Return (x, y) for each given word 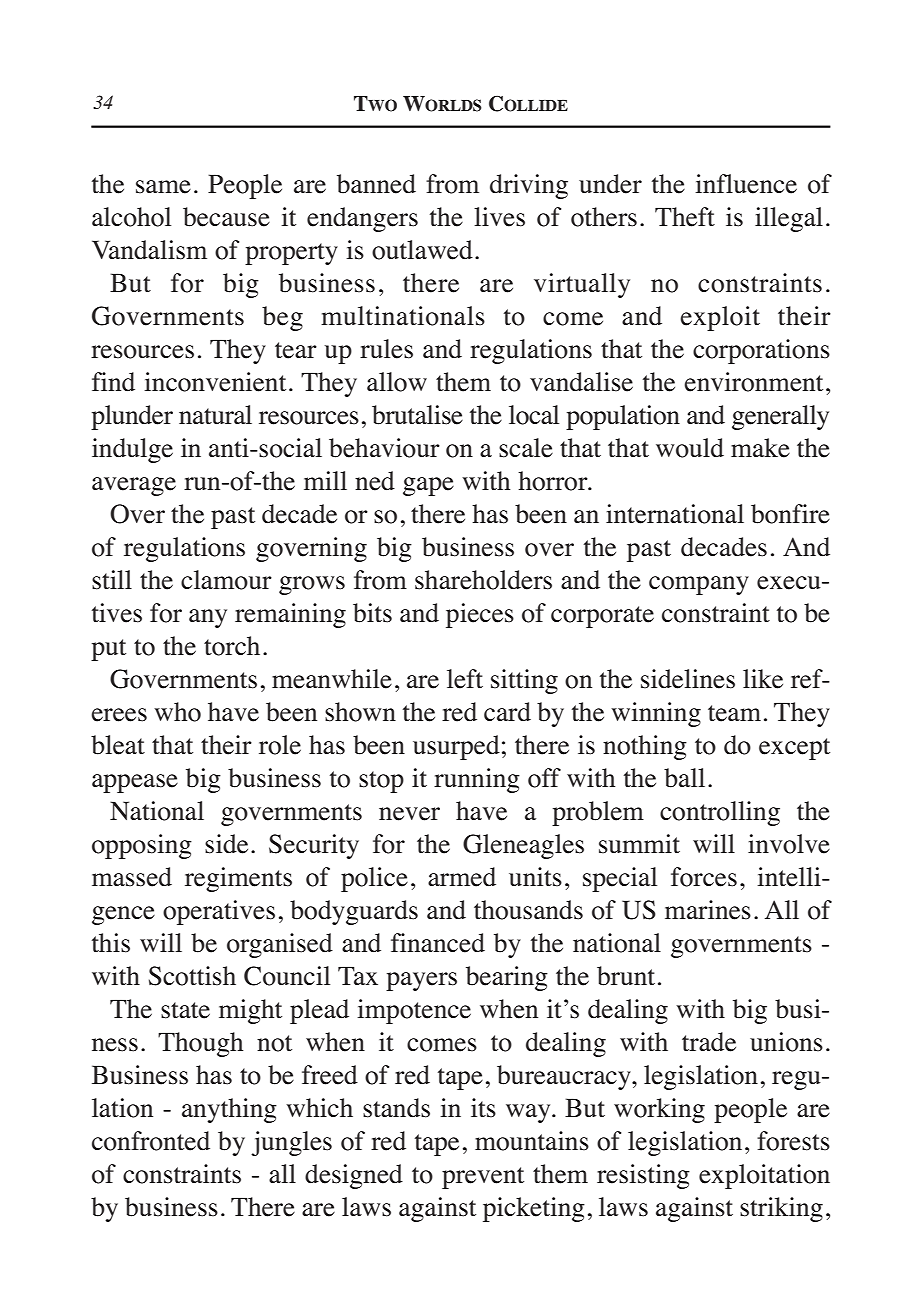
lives (499, 217)
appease (135, 783)
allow (397, 382)
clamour (226, 580)
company (699, 585)
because (226, 217)
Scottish (192, 976)
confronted (151, 1141)
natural (215, 415)
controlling (720, 813)
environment (753, 382)
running (477, 780)
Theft (685, 217)
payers (421, 981)
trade (709, 1042)
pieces (480, 615)
